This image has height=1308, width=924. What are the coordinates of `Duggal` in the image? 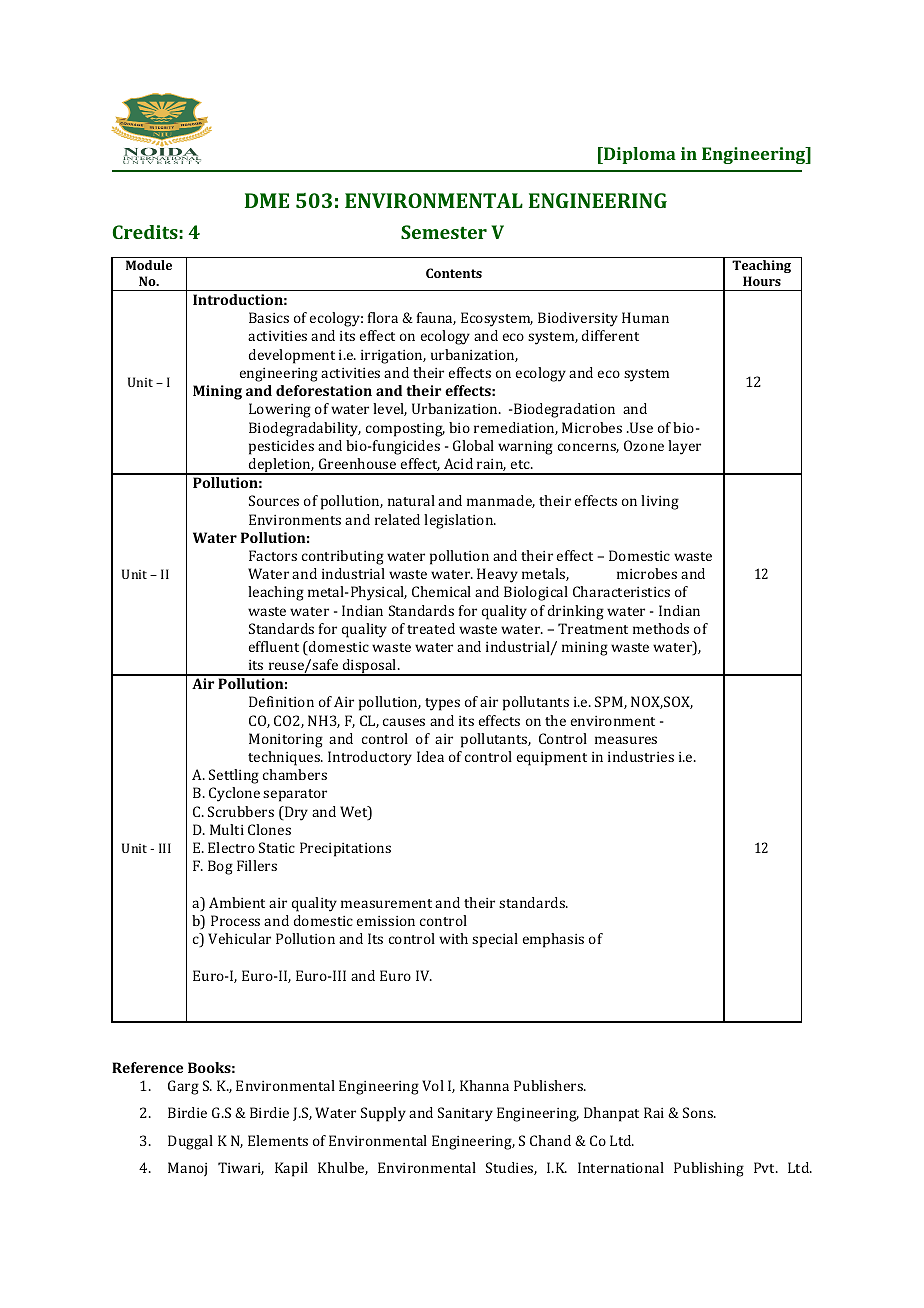 It's located at (190, 1142).
